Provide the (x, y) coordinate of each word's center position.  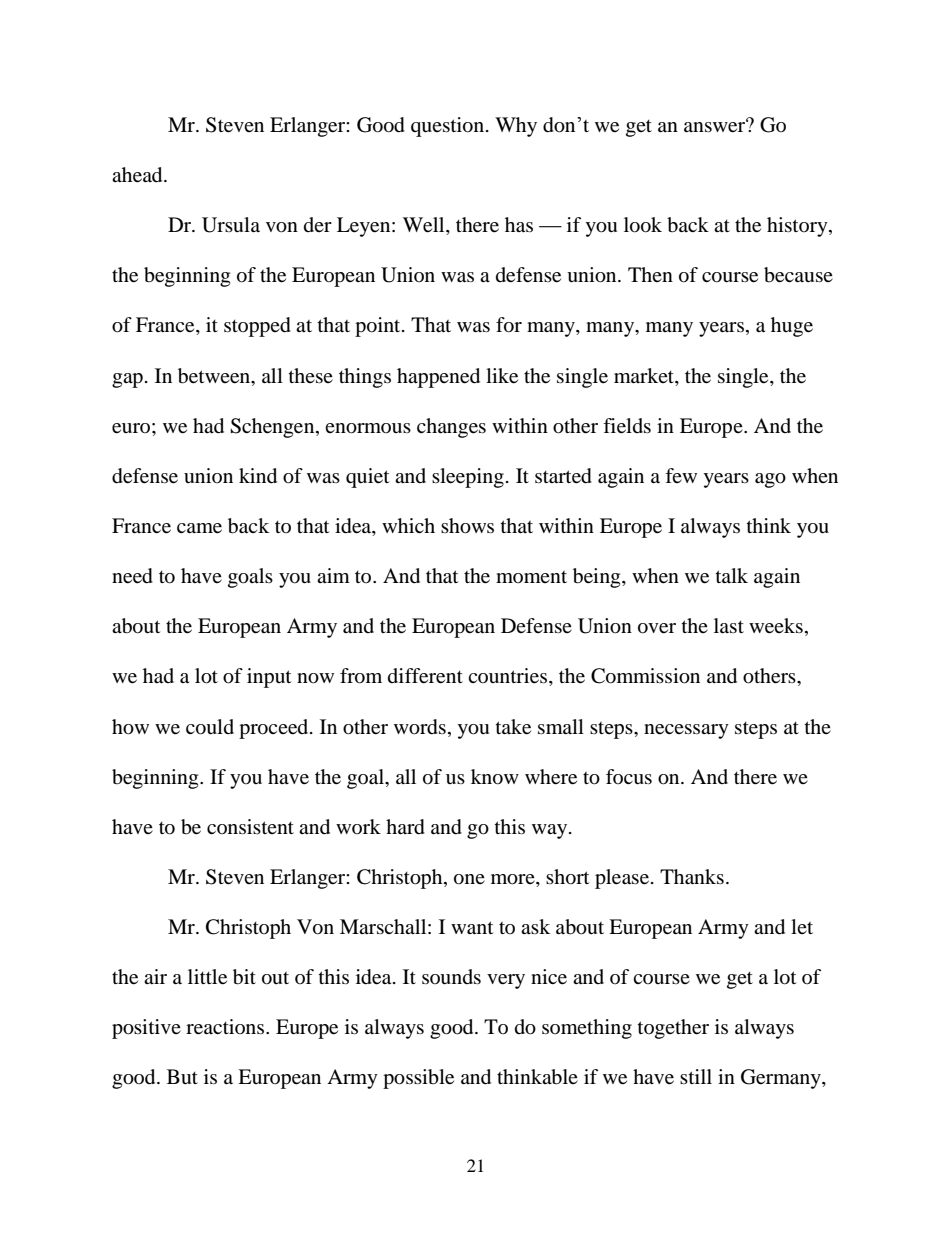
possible (418, 1079)
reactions (226, 1027)
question (449, 127)
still (696, 1076)
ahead (138, 175)
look (643, 225)
